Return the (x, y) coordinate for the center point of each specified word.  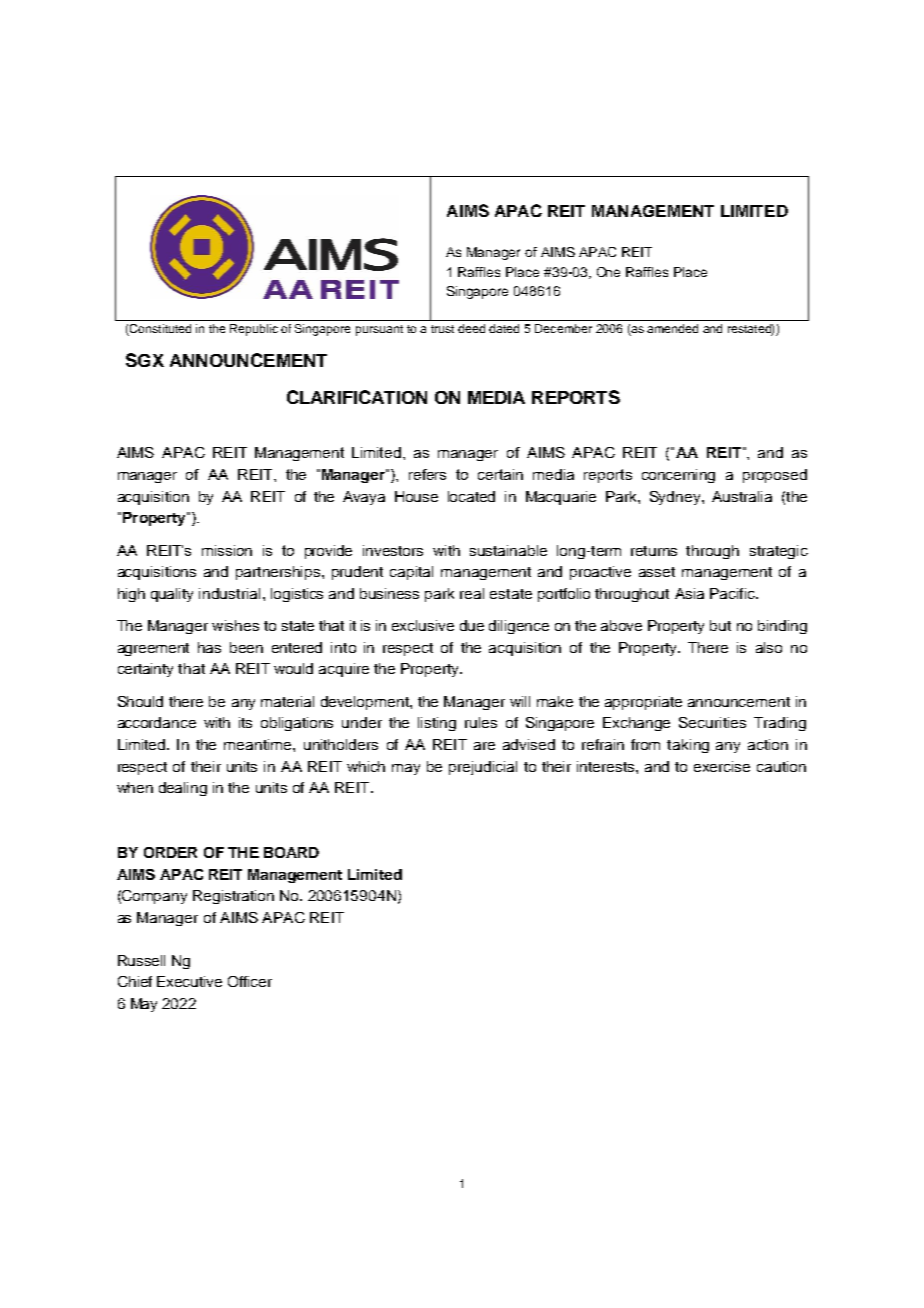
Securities (712, 722)
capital (411, 573)
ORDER (170, 852)
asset (657, 572)
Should (140, 701)
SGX (145, 360)
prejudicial (483, 768)
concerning (678, 476)
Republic (254, 330)
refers (427, 474)
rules (481, 722)
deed (471, 328)
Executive (189, 981)
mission (227, 550)
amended (672, 328)
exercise (722, 766)
